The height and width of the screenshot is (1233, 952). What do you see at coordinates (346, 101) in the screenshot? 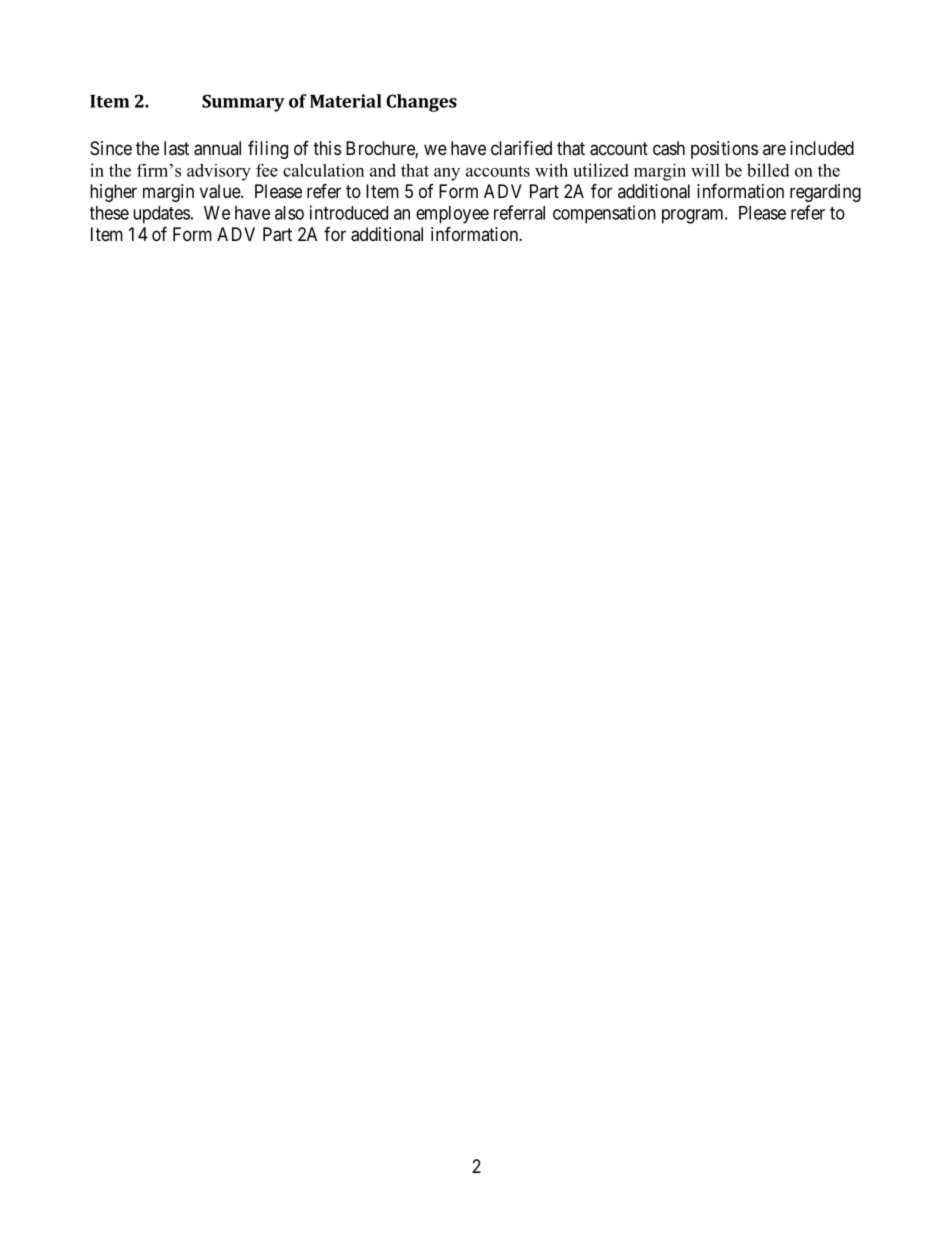
I see `Material` at bounding box center [346, 101].
